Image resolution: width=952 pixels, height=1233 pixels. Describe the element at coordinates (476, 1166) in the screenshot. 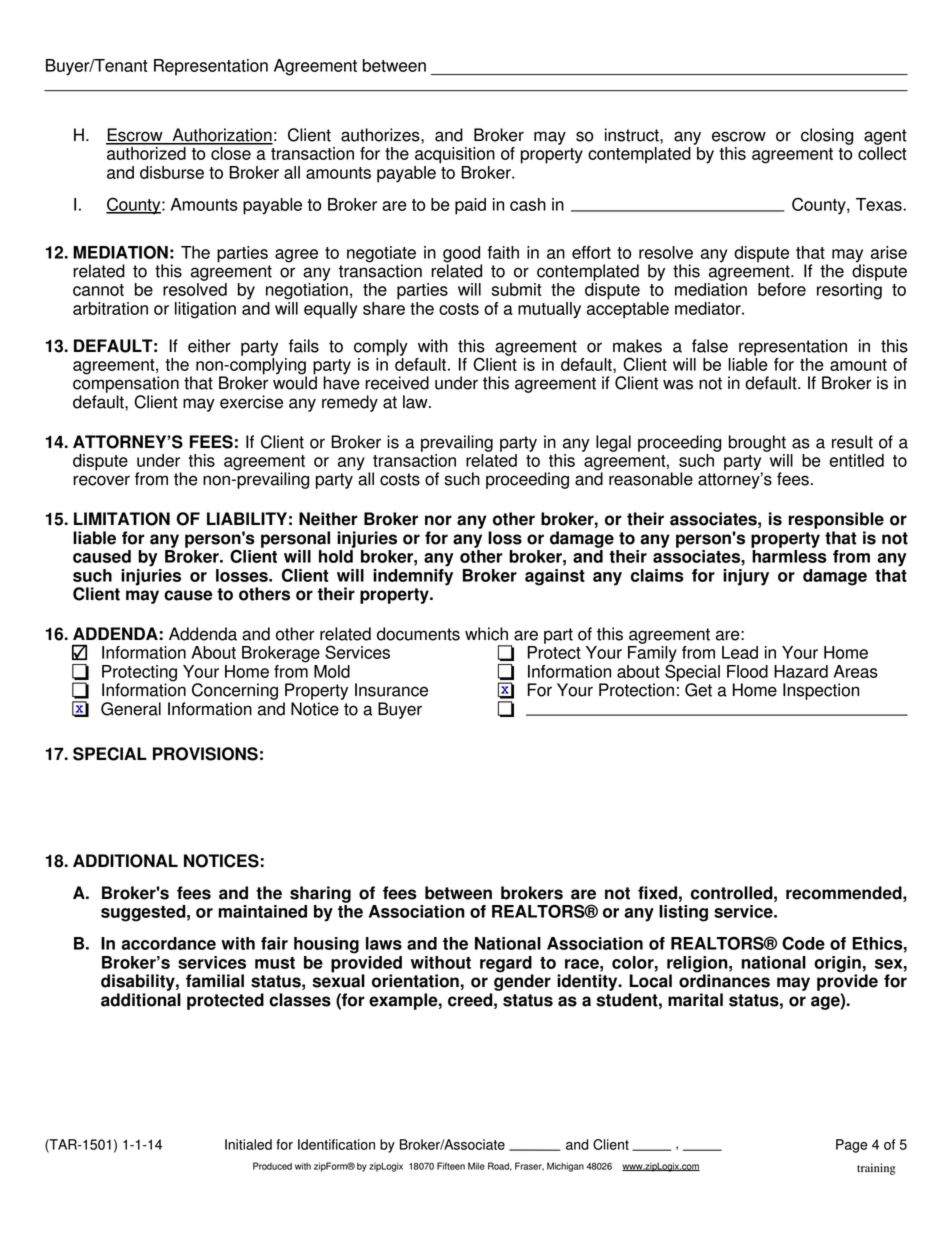

I see `Mile` at that location.
